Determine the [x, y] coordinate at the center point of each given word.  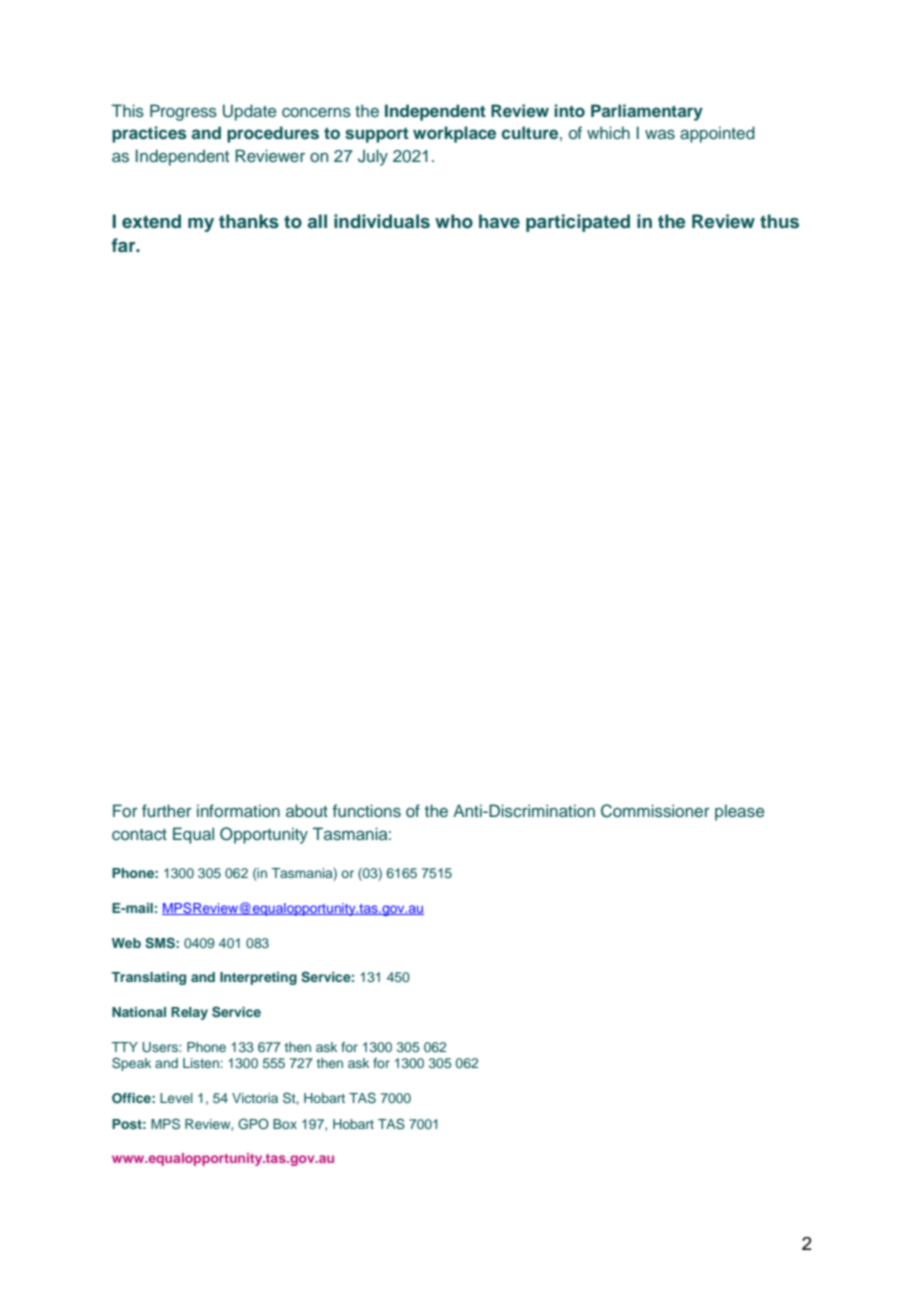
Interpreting [258, 978]
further [167, 810]
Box [285, 1124]
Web [126, 943]
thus [779, 221]
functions [367, 810]
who [454, 221]
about [307, 810]
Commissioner [655, 811]
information [238, 810]
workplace [454, 134]
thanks [249, 221]
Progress [183, 112]
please [739, 812]
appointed [717, 134]
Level [176, 1098]
